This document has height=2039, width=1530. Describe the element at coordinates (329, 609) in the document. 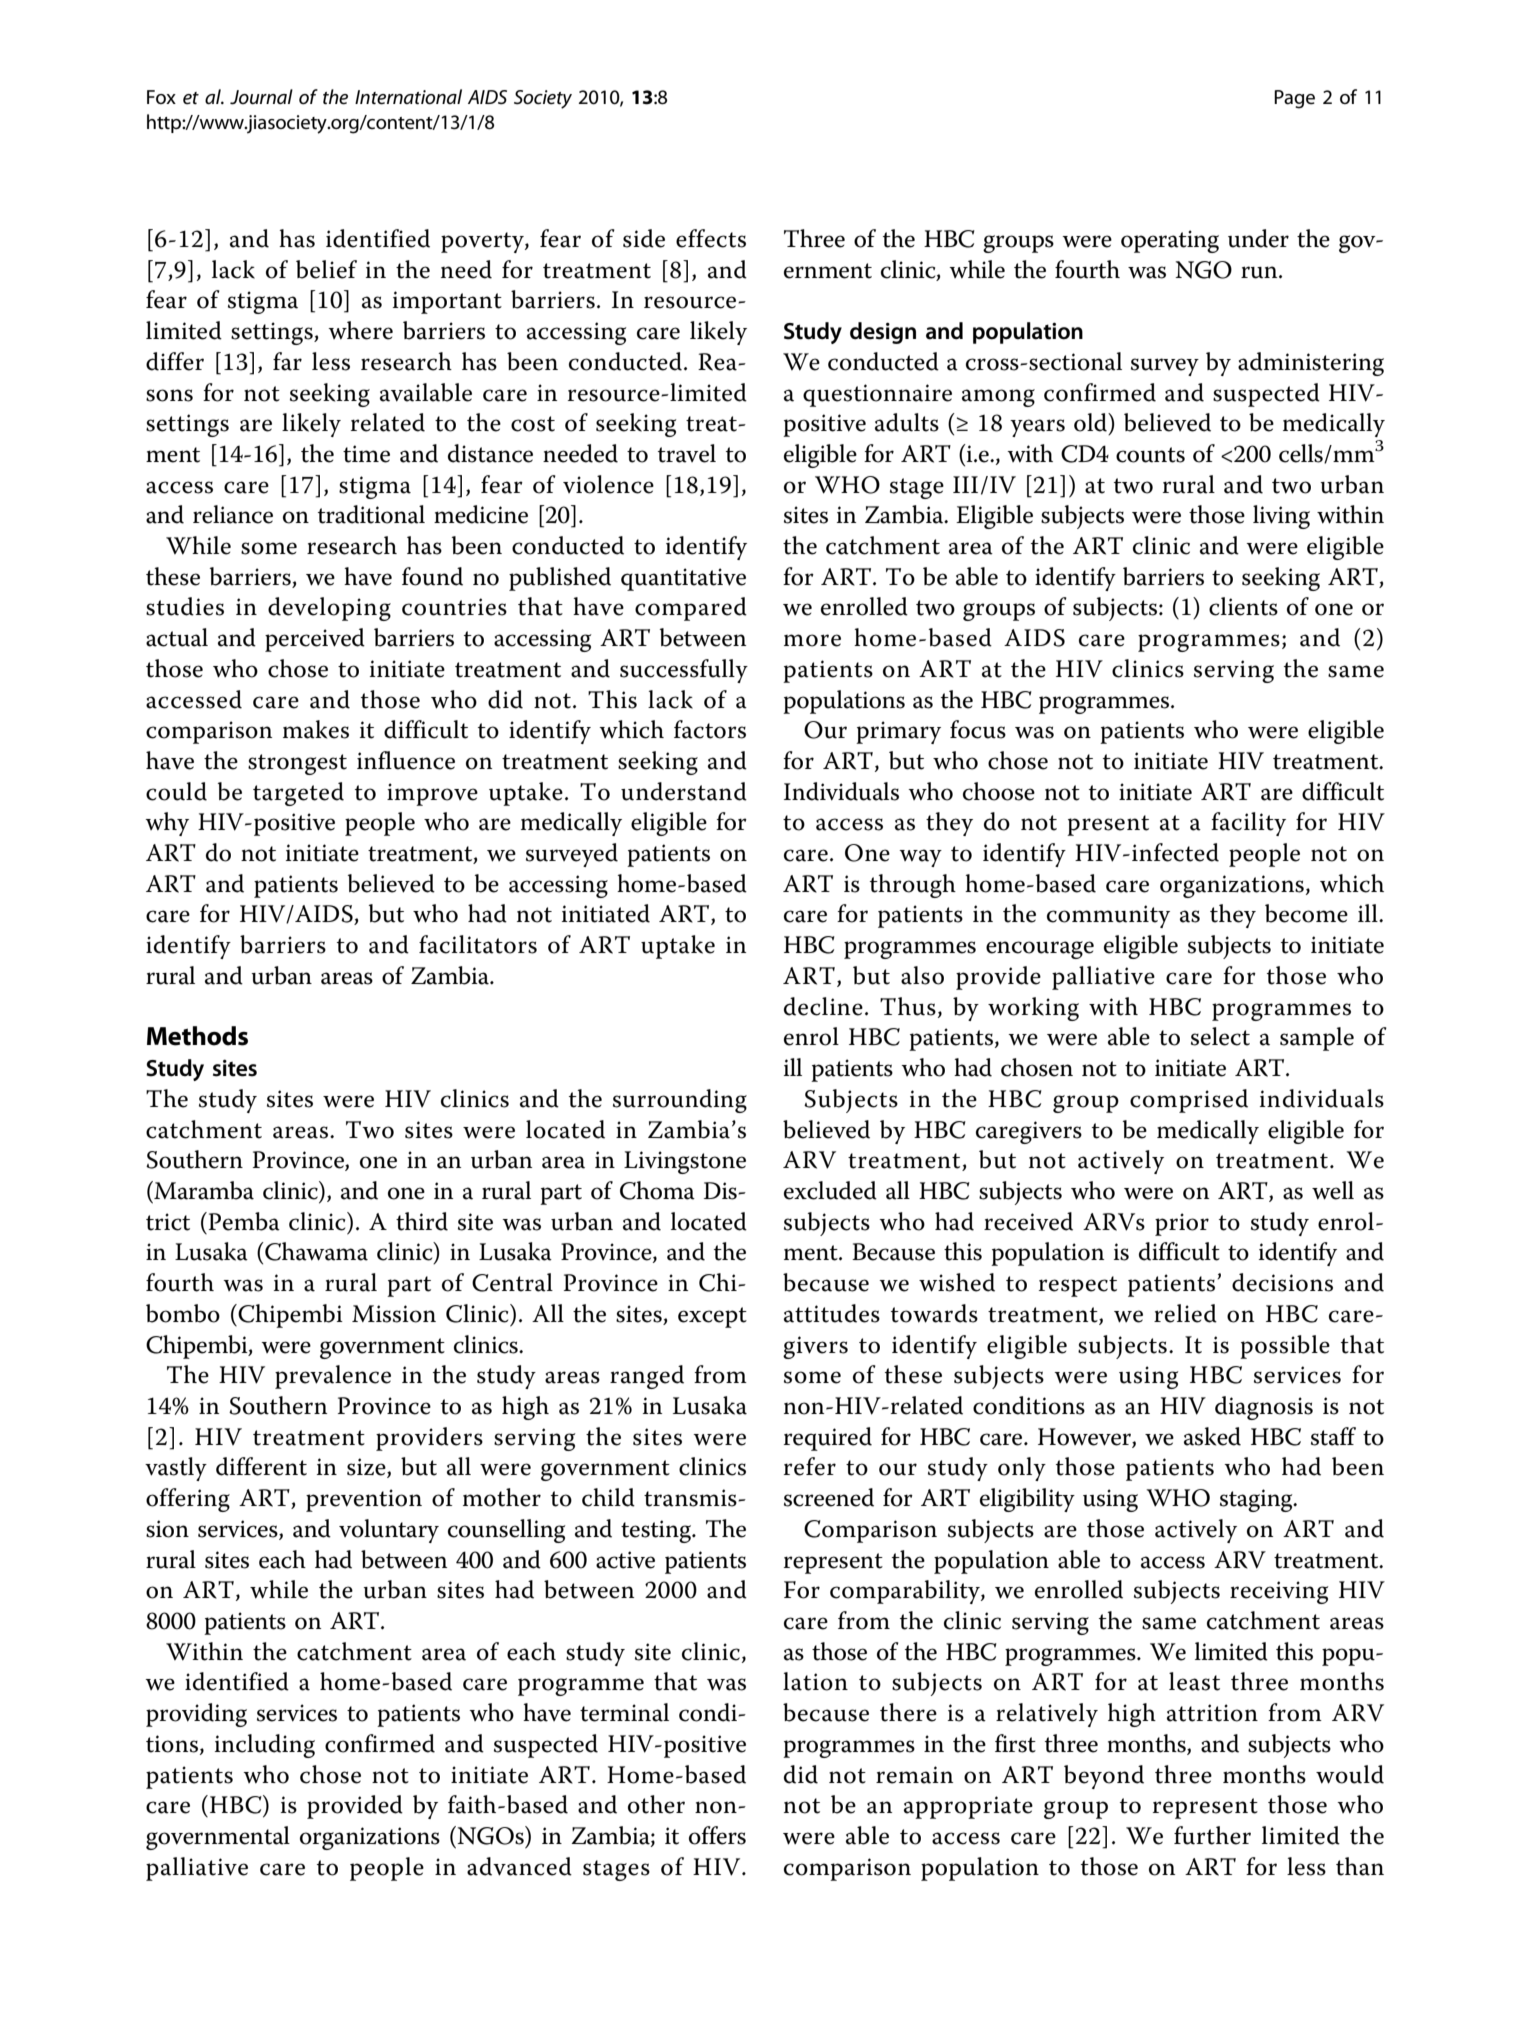

I see `developing` at that location.
